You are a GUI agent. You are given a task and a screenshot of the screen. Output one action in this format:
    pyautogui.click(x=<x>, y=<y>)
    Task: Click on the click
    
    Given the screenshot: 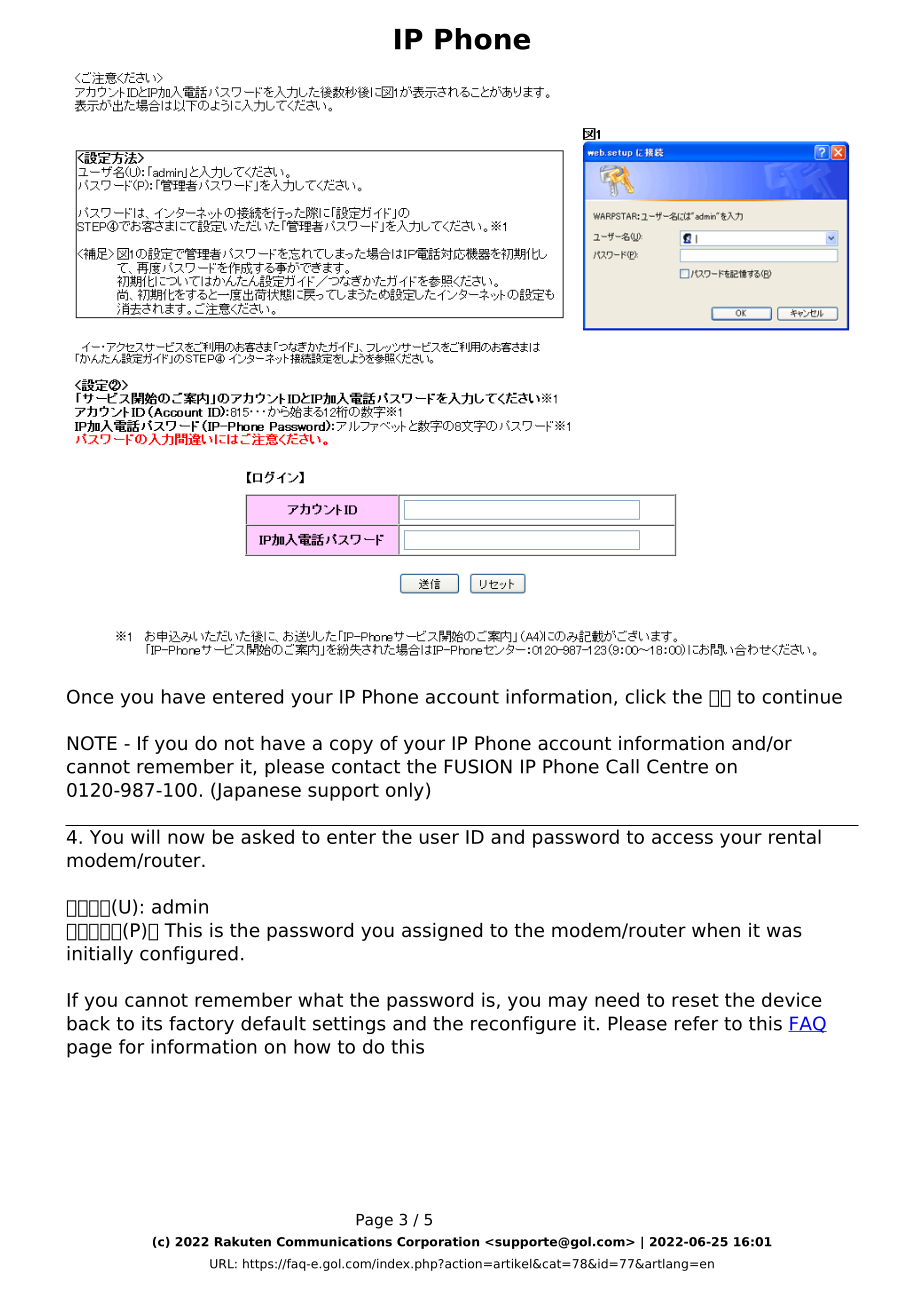 What is the action you would take?
    pyautogui.click(x=645, y=696)
